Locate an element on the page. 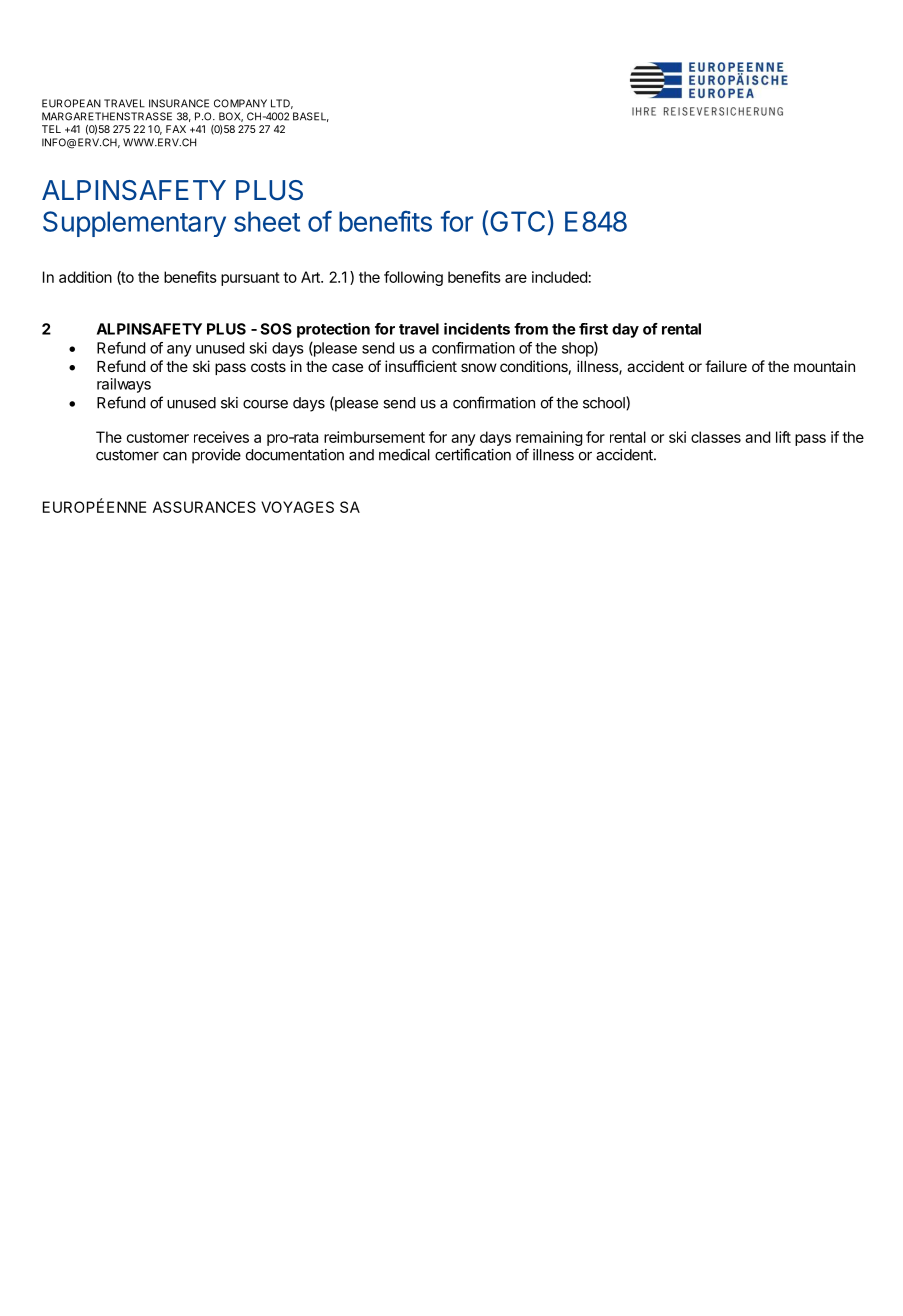 Image resolution: width=903 pixels, height=1316 pixels. incidents is located at coordinates (477, 329).
